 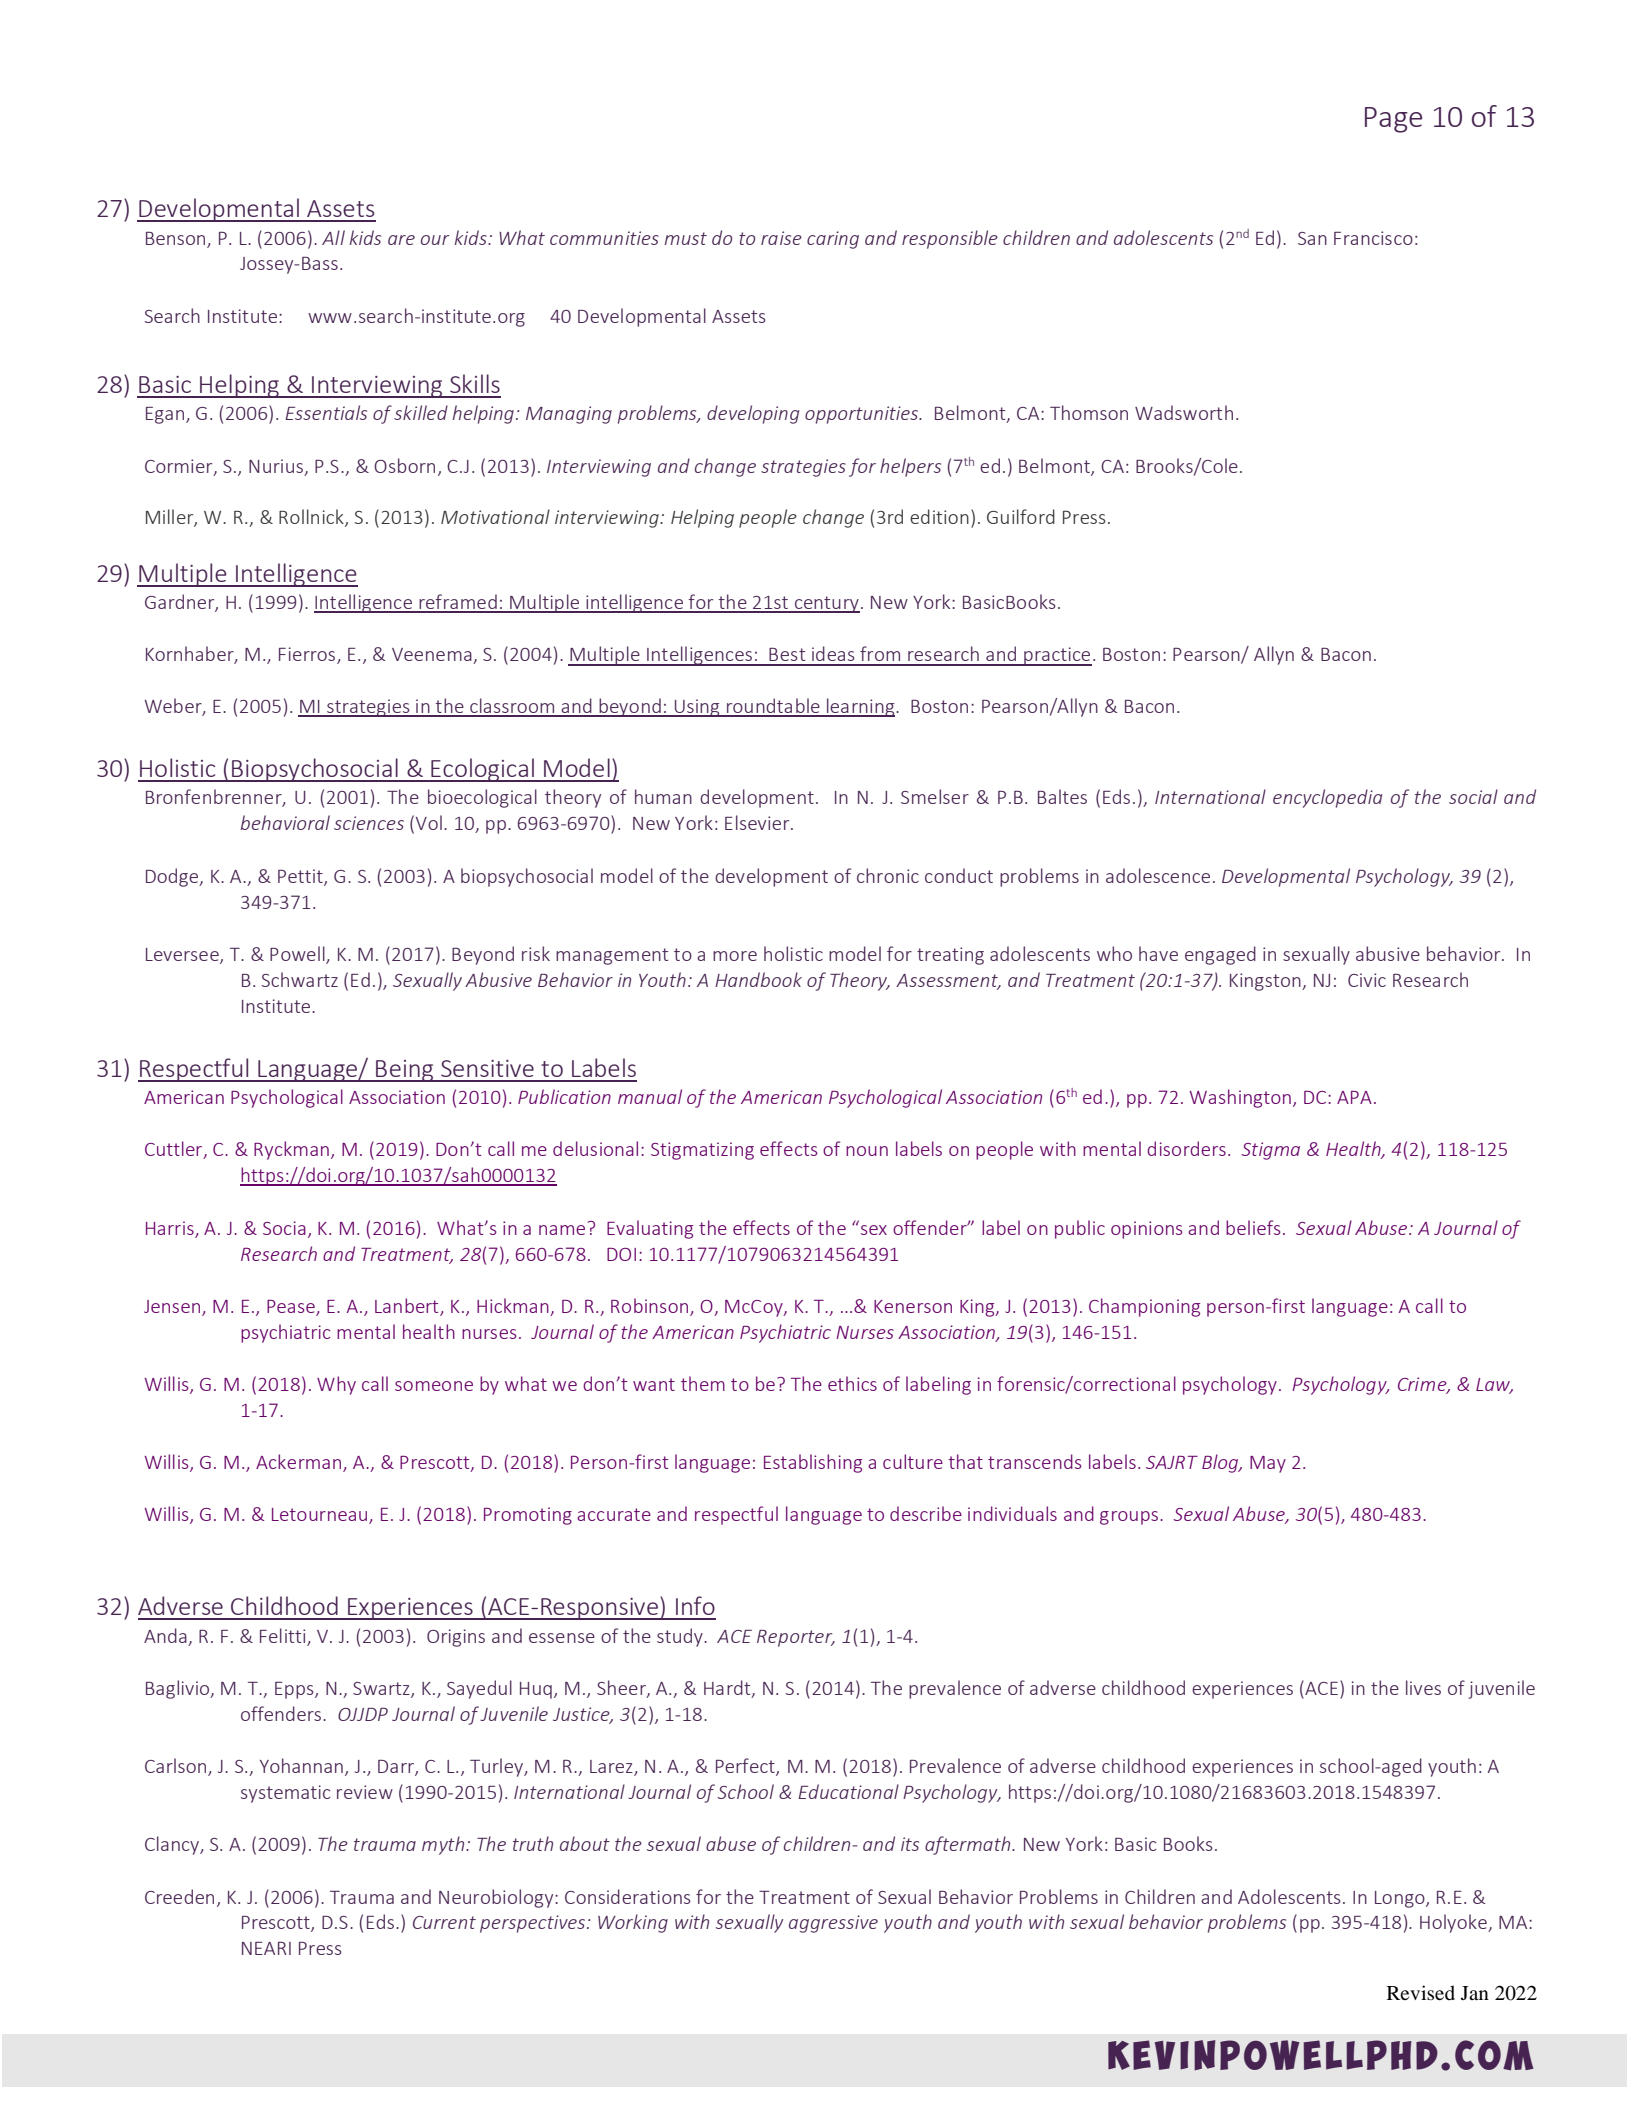 I want to click on Why, so click(x=336, y=1385).
